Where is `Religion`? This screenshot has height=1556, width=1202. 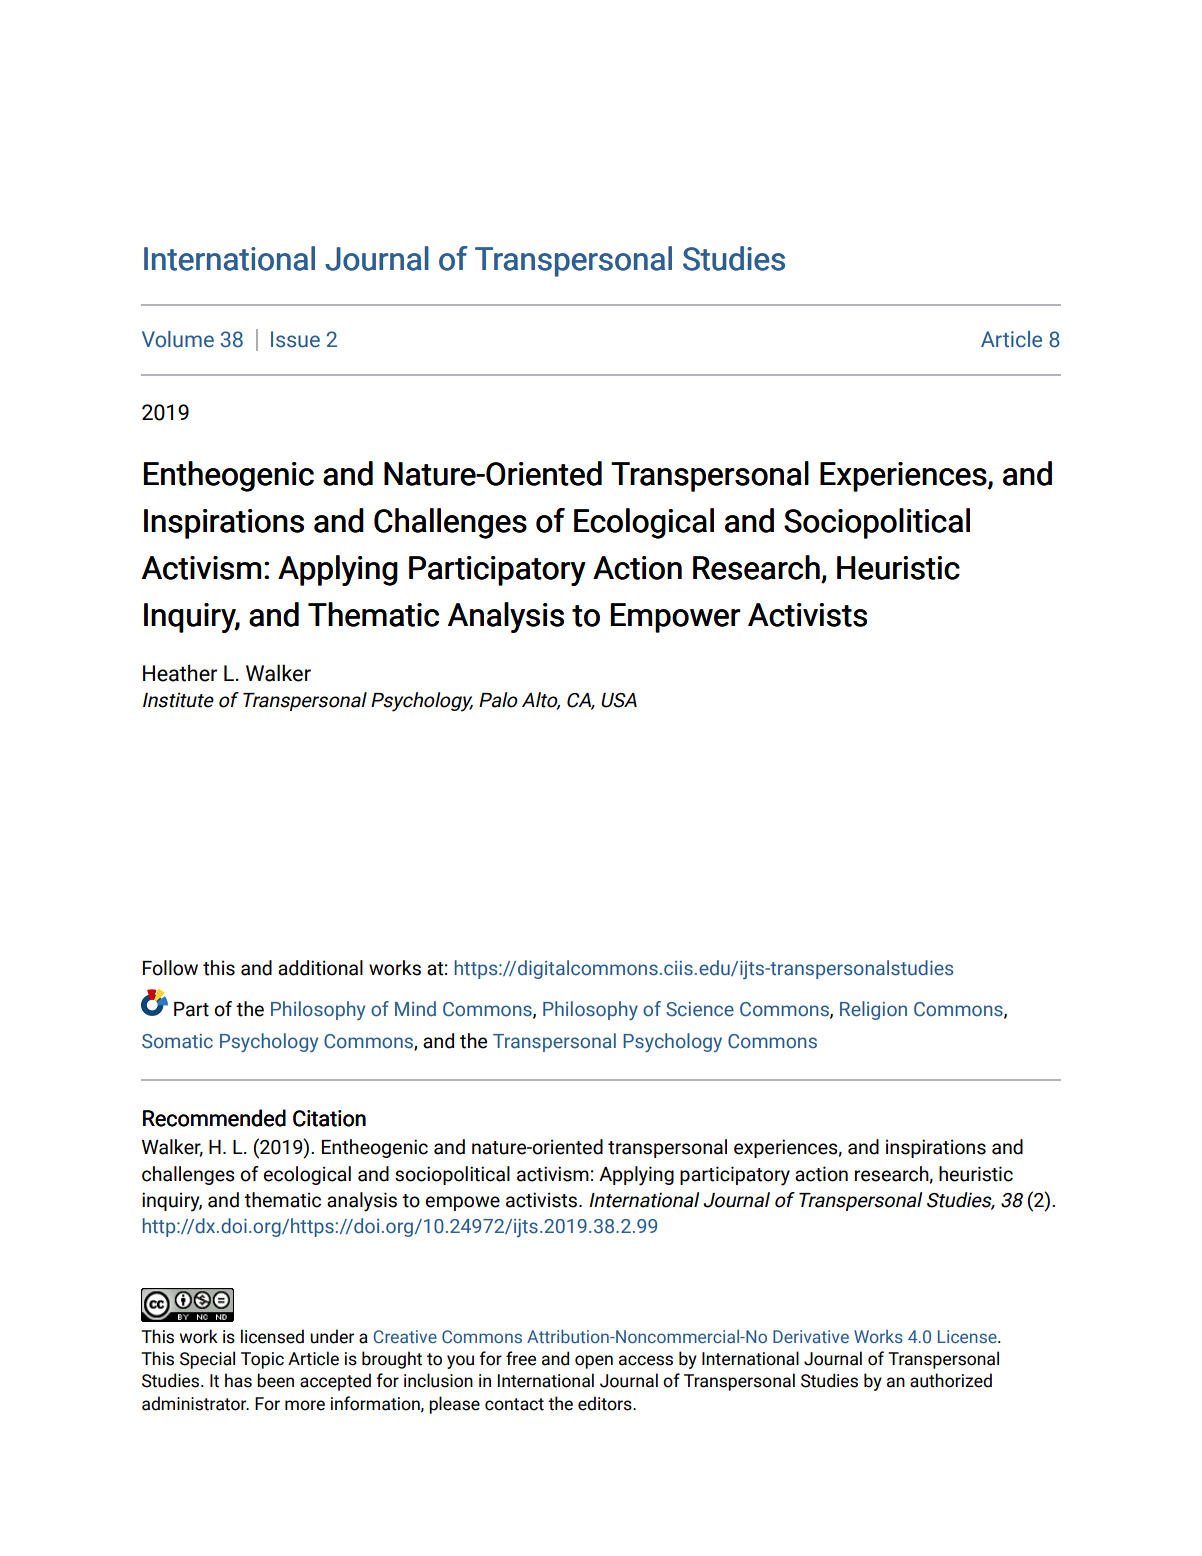
Religion is located at coordinates (873, 1010).
